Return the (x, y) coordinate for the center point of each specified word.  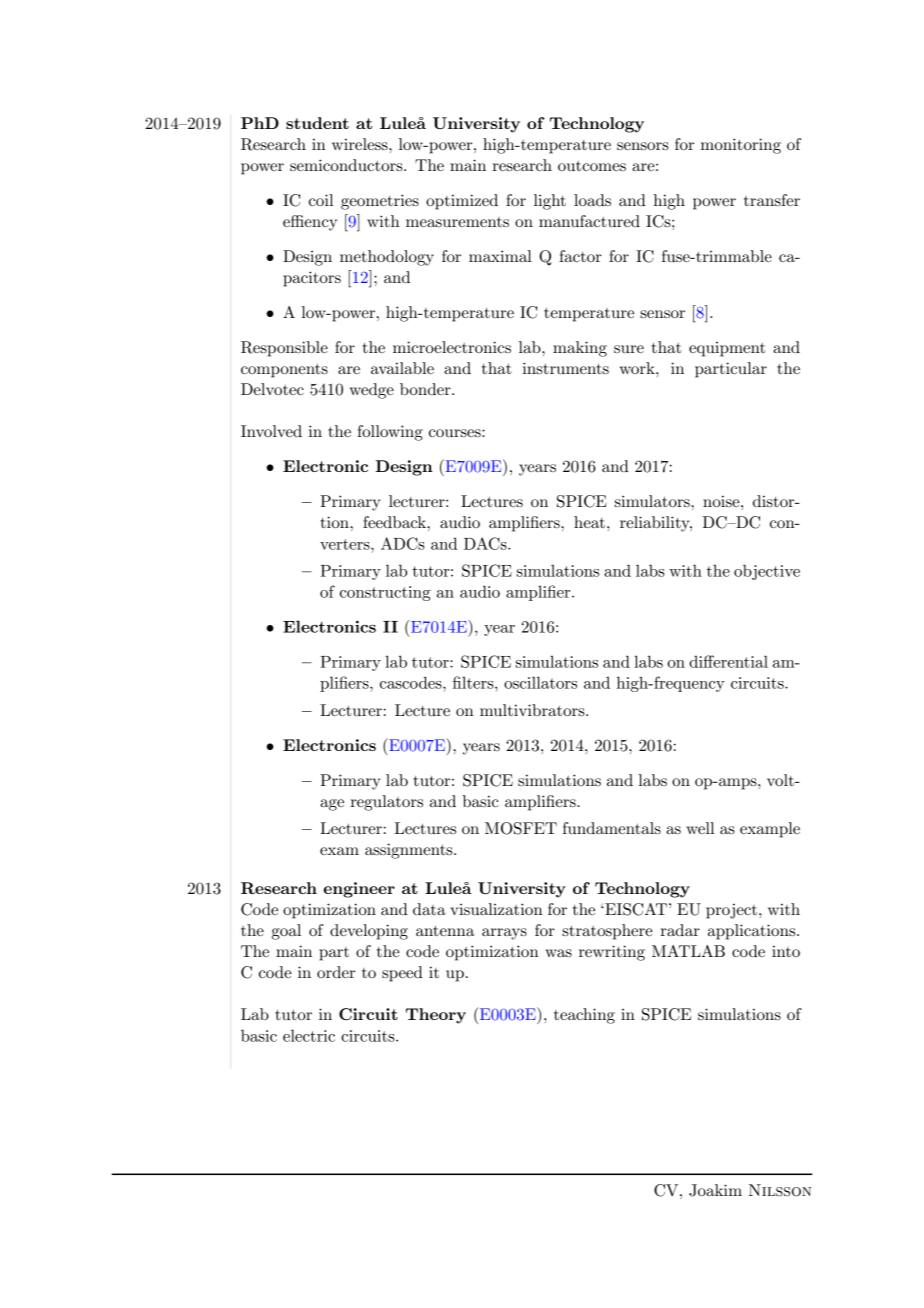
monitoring (741, 146)
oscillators (540, 682)
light (550, 202)
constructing (385, 593)
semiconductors (347, 165)
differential (728, 661)
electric (309, 1035)
